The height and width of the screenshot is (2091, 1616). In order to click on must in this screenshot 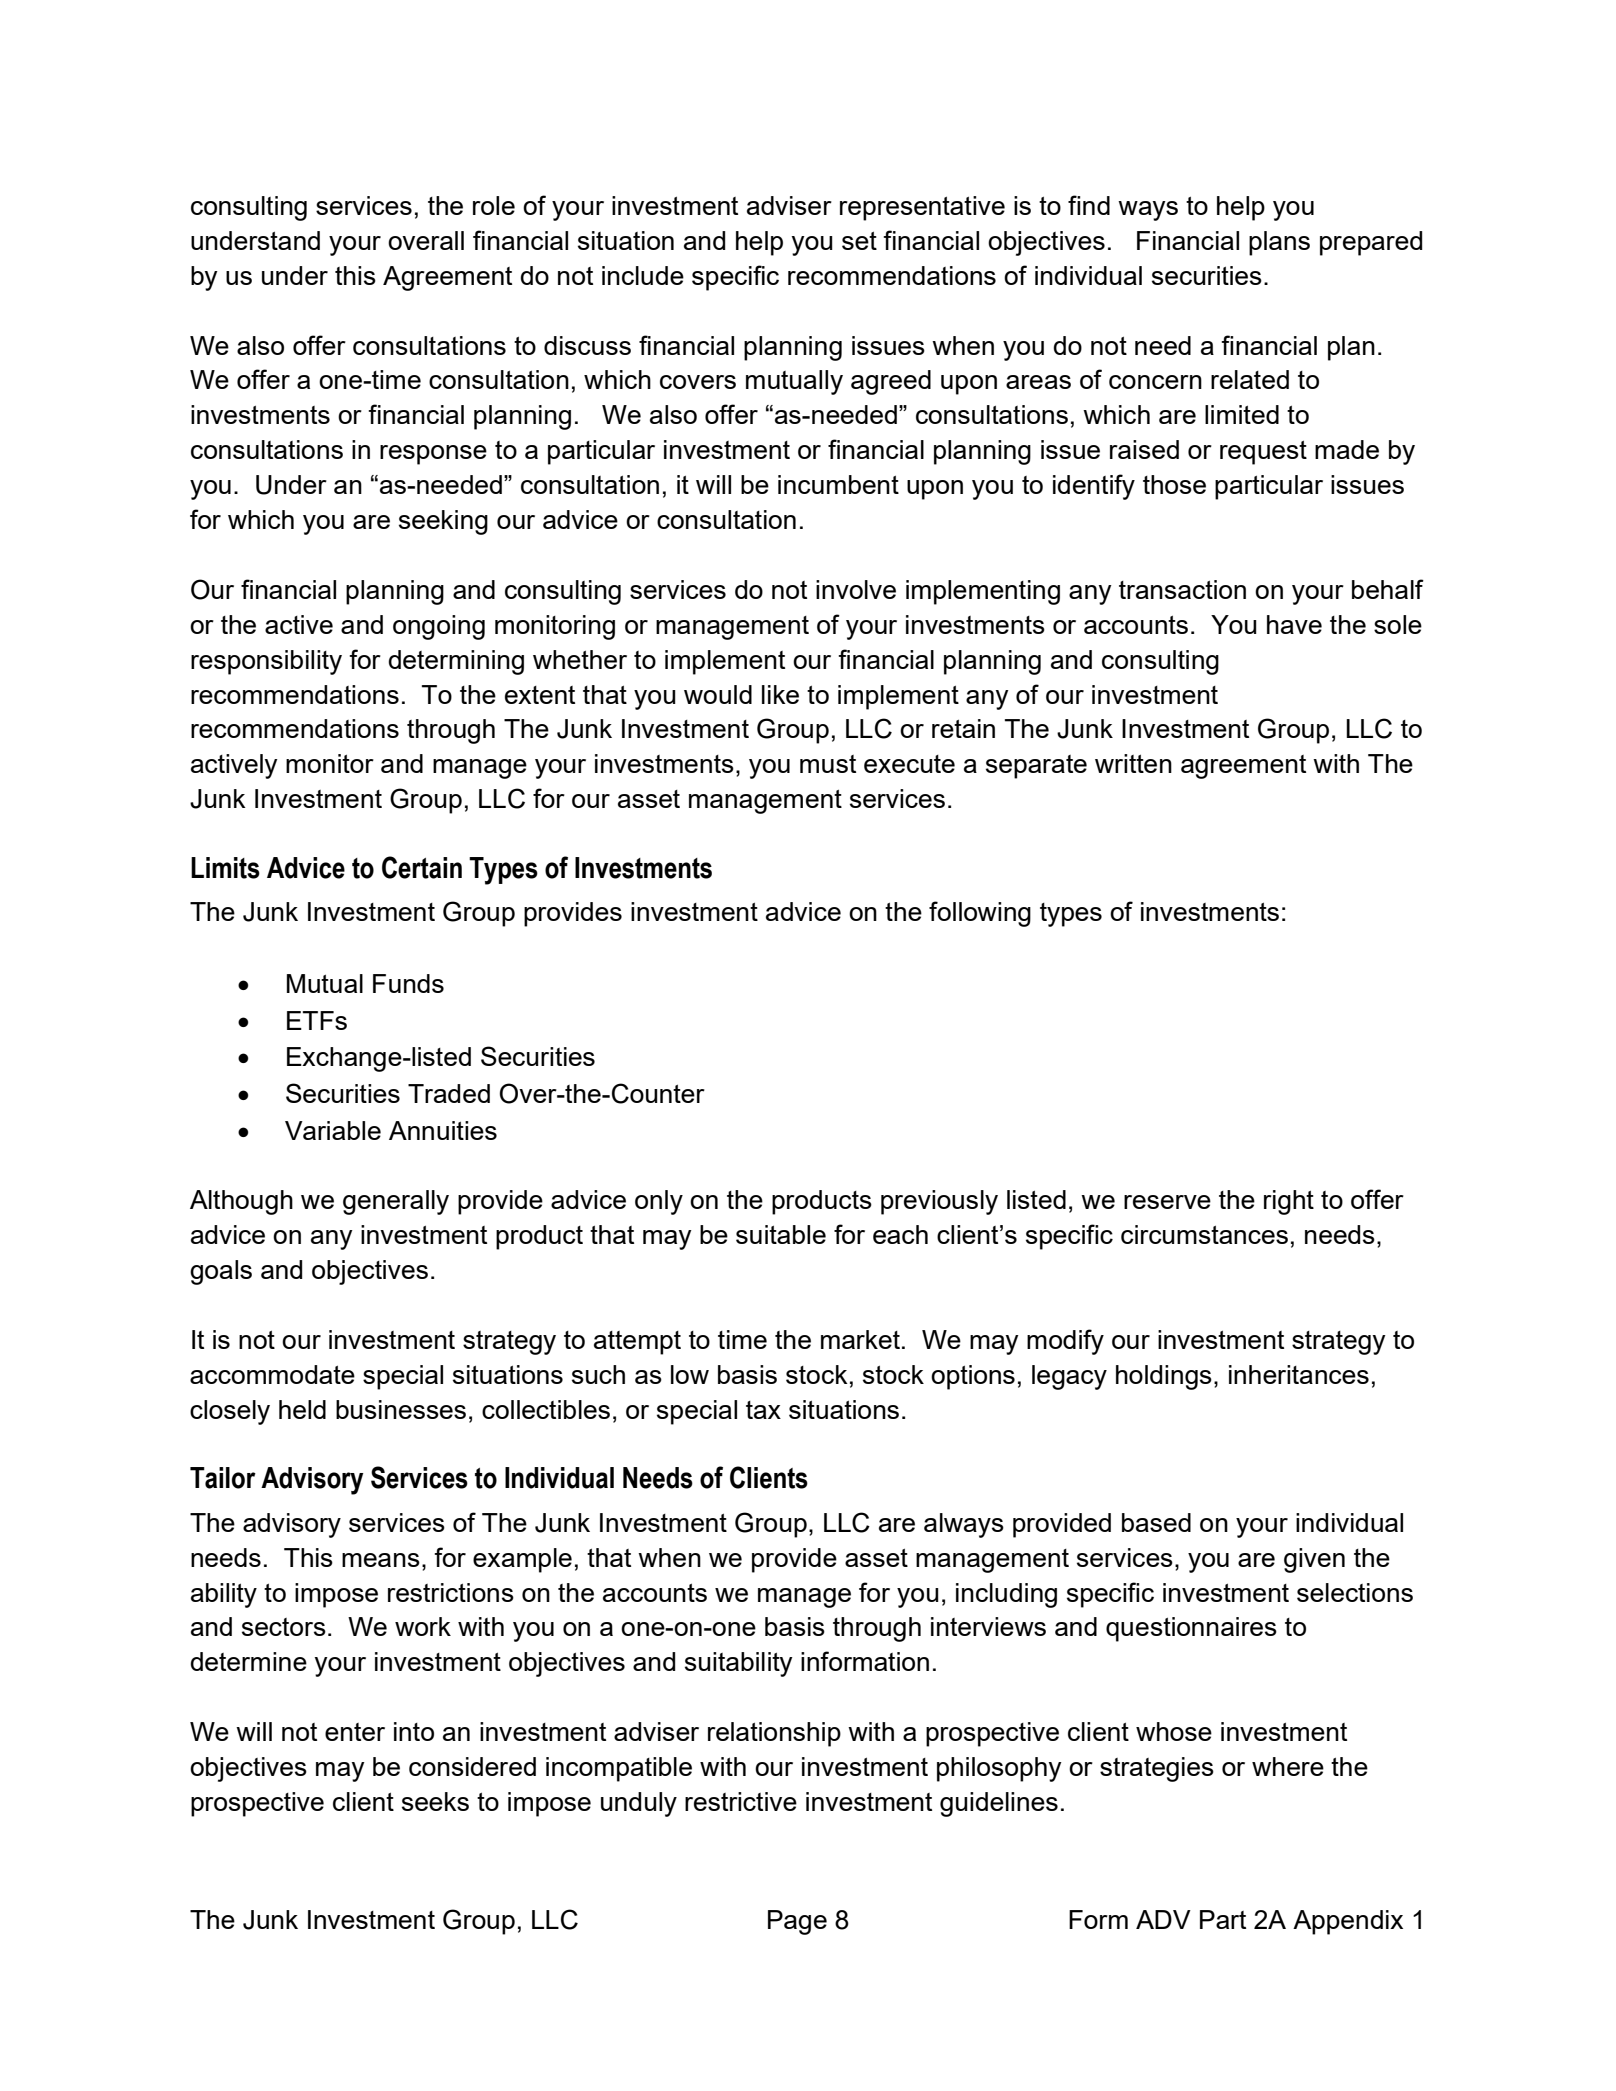, I will do `click(828, 764)`.
